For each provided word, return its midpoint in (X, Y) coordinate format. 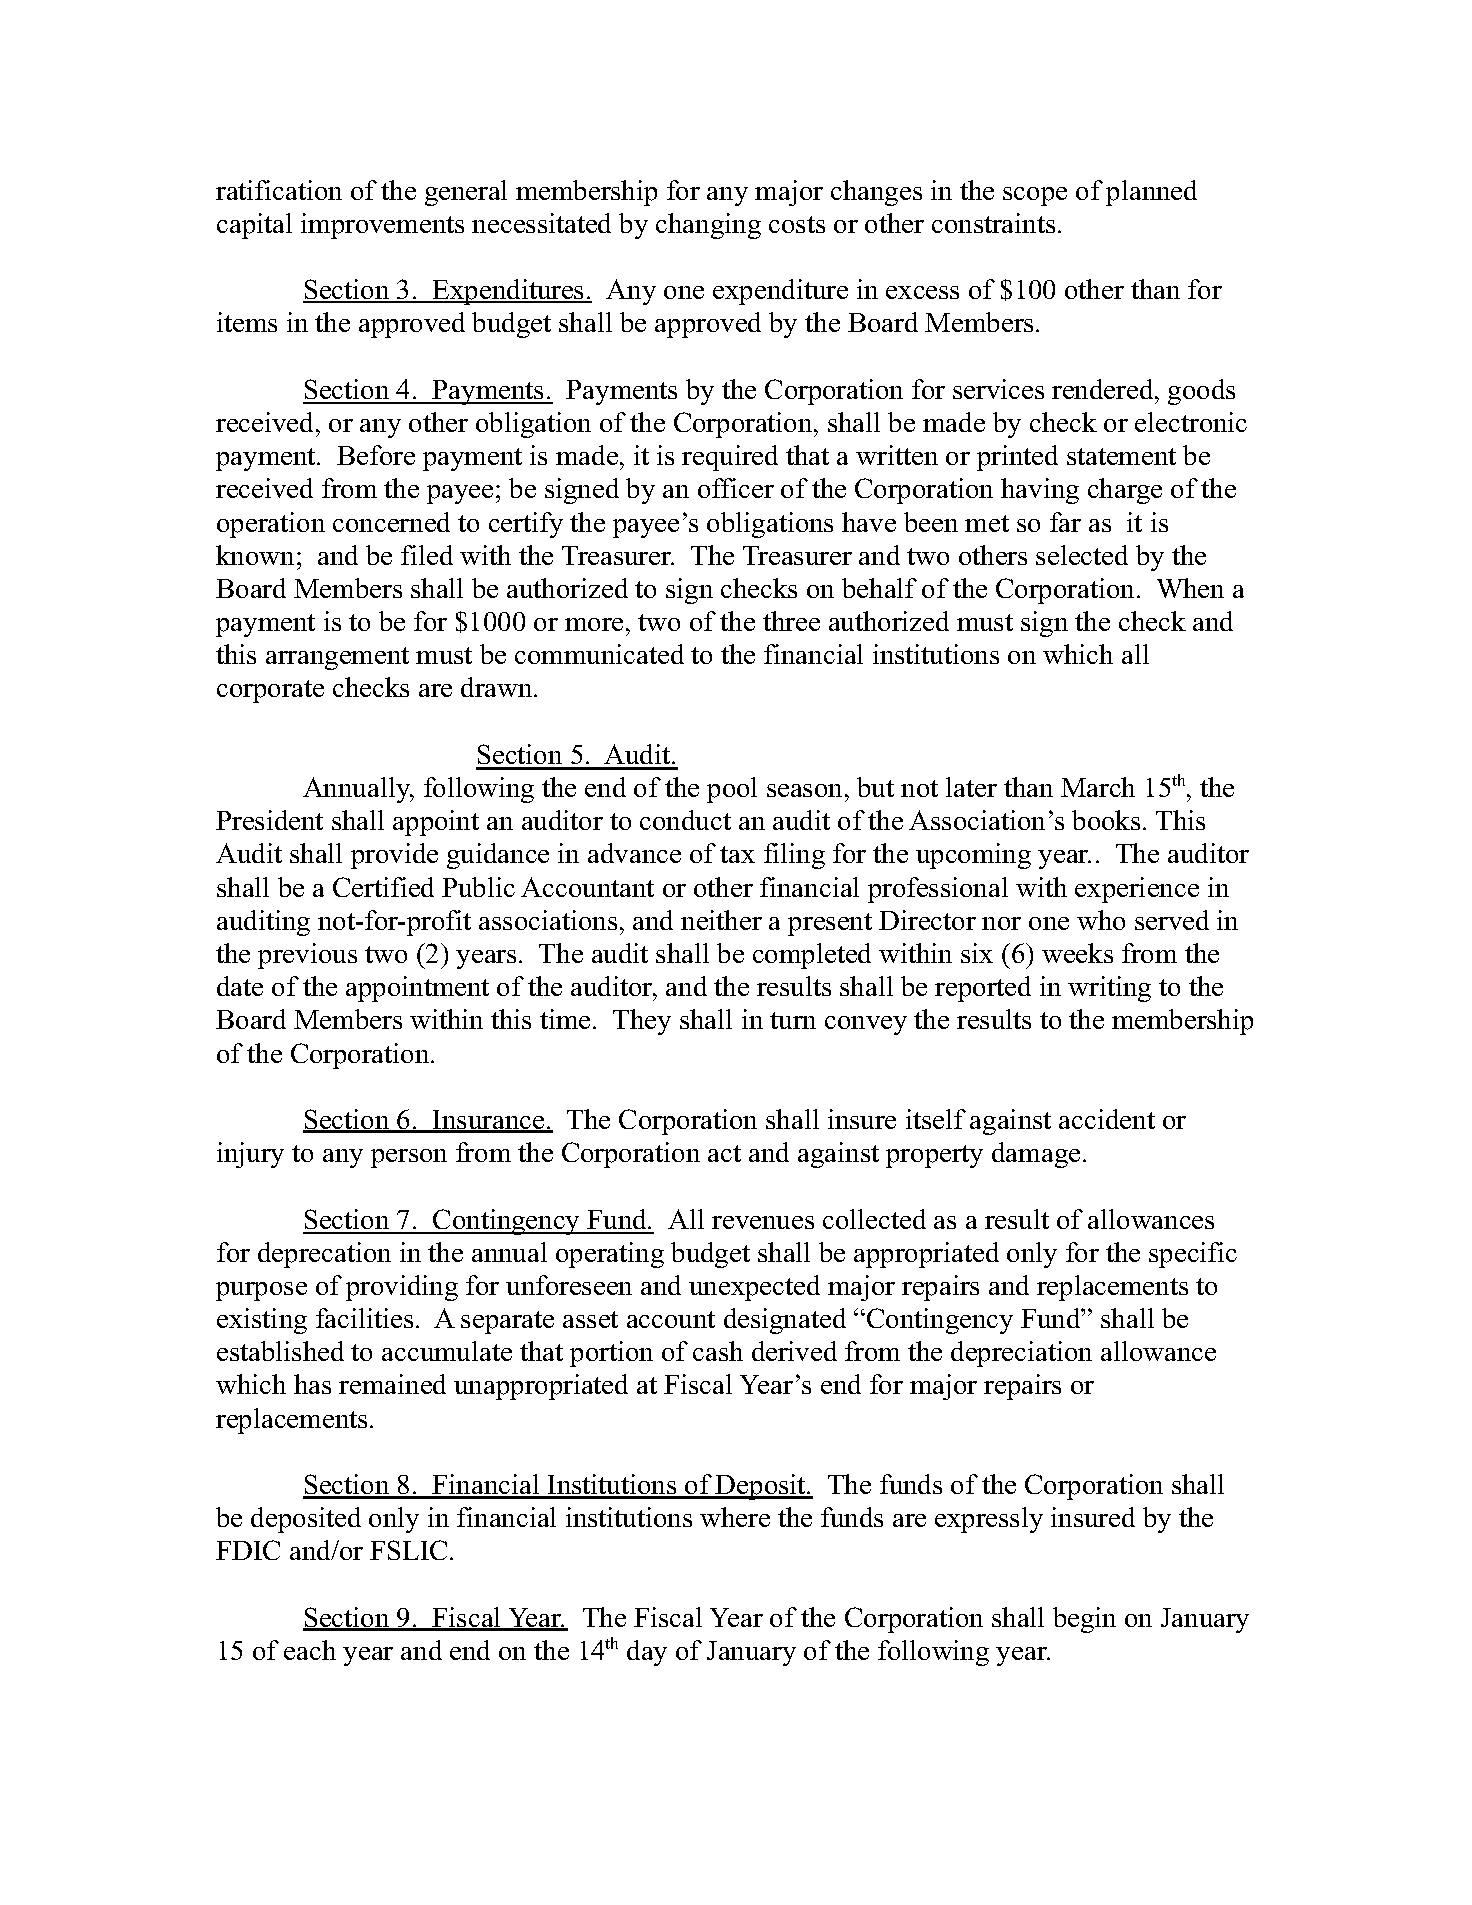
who (1101, 920)
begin (1084, 1620)
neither (721, 920)
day (647, 1653)
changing (708, 226)
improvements (382, 226)
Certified (383, 887)
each (310, 1650)
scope (1035, 196)
